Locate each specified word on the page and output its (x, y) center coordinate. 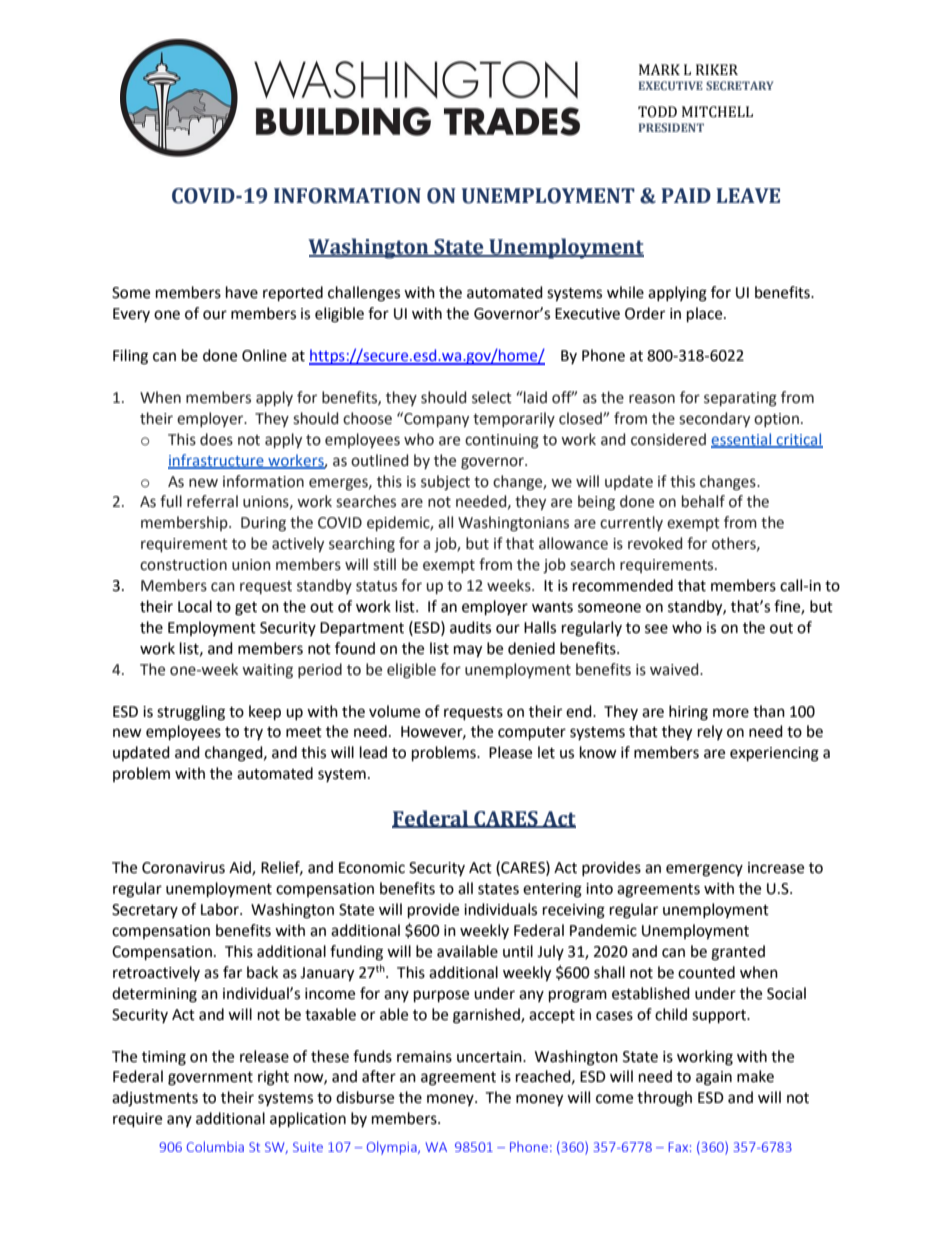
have (242, 292)
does (216, 439)
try (253, 733)
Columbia (215, 1146)
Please (510, 752)
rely (710, 732)
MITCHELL (717, 112)
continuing (502, 441)
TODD (657, 112)
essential (742, 440)
